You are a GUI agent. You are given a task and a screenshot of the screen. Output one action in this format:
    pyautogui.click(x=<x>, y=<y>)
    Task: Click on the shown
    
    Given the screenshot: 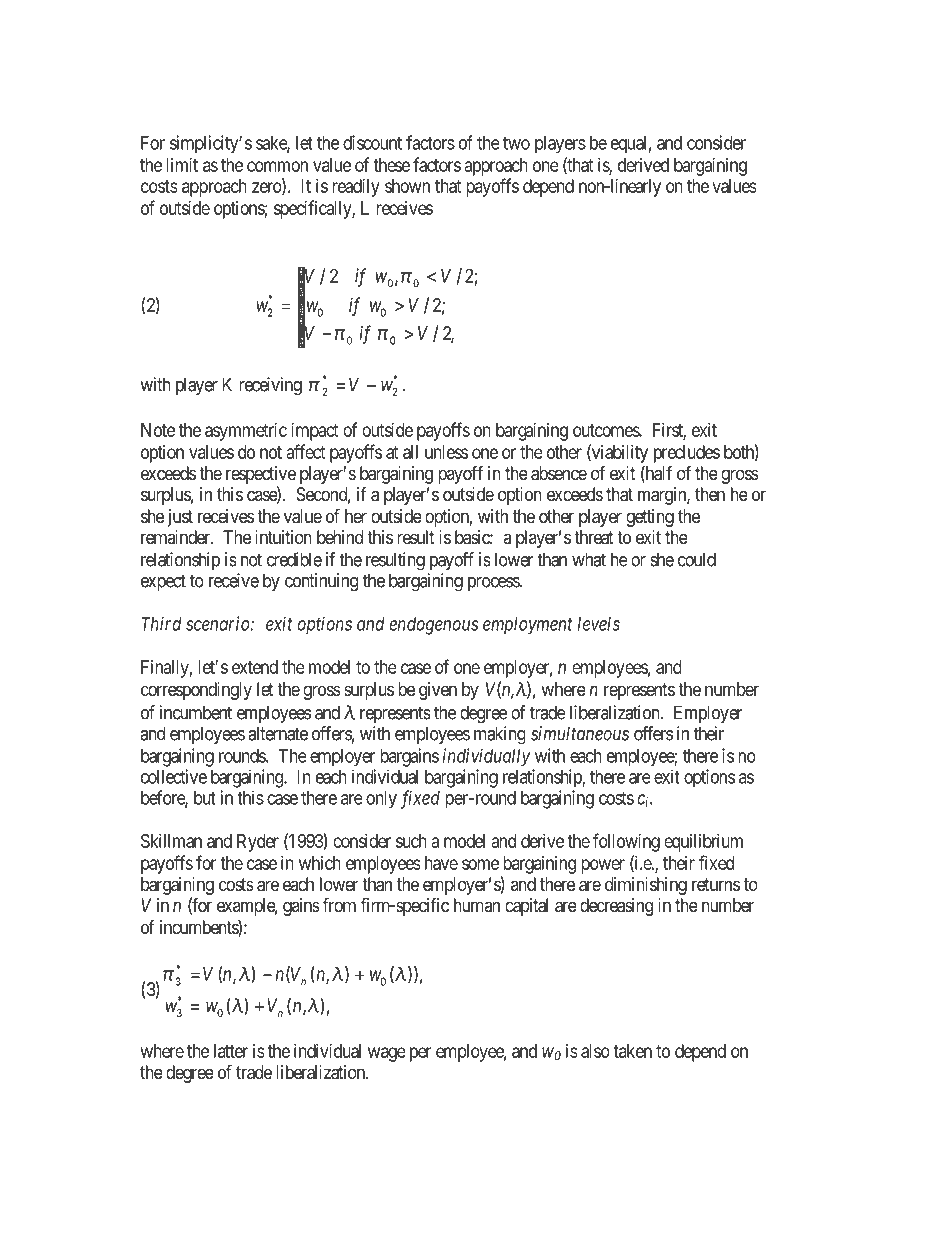 What is the action you would take?
    pyautogui.click(x=407, y=186)
